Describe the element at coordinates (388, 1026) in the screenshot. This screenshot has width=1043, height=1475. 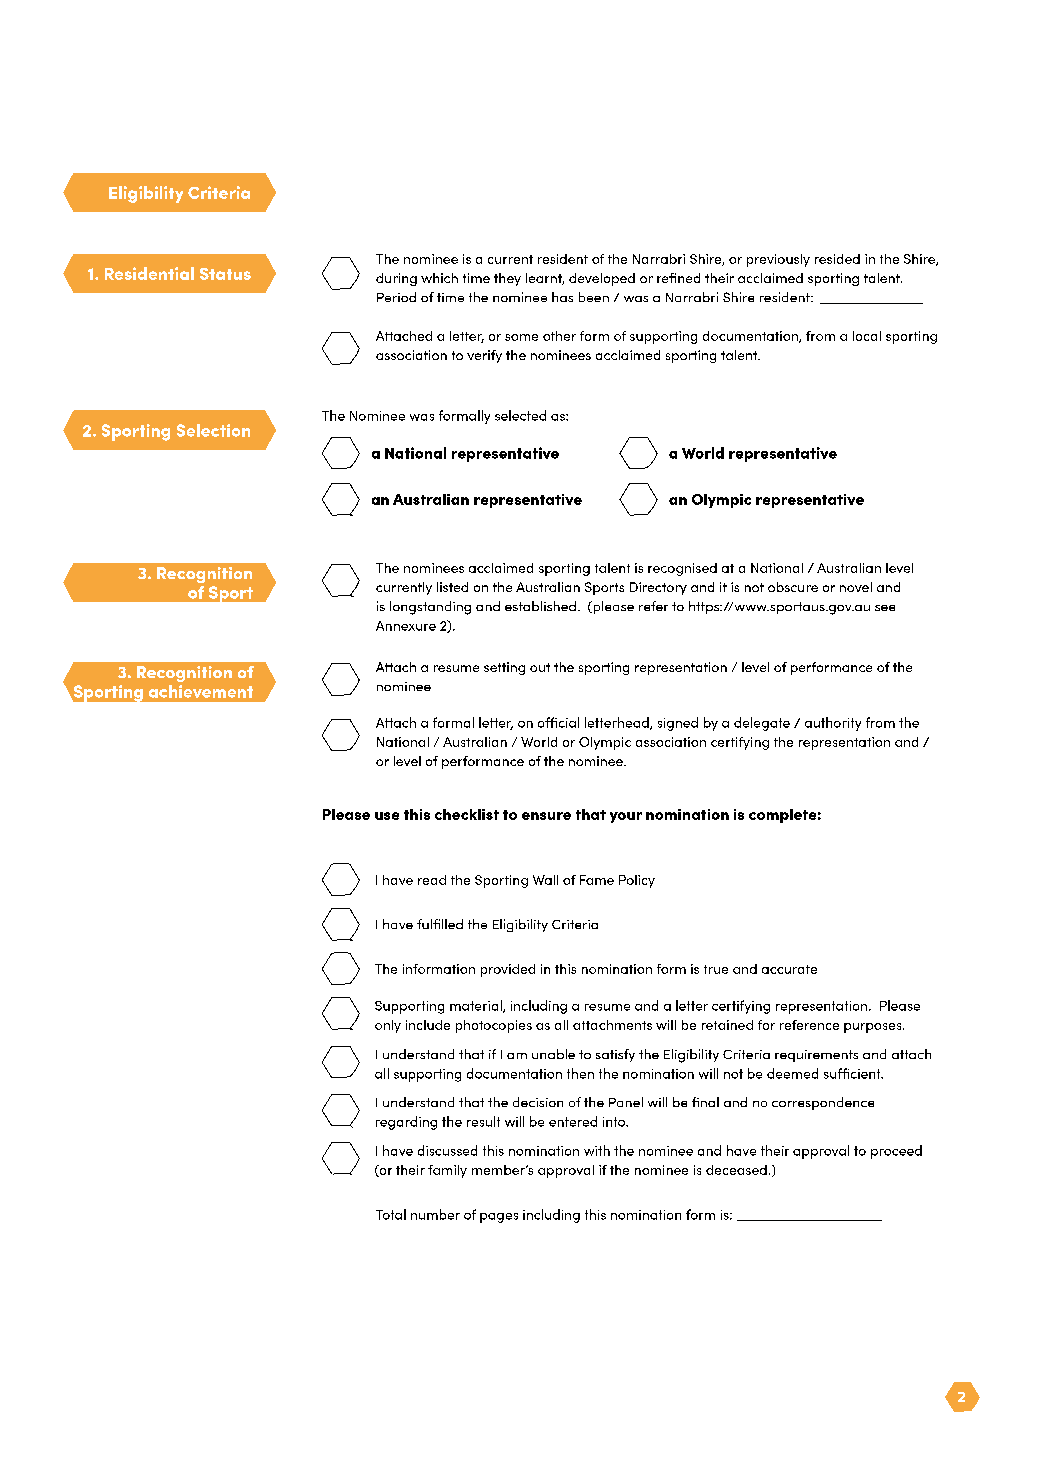
I see `only` at that location.
